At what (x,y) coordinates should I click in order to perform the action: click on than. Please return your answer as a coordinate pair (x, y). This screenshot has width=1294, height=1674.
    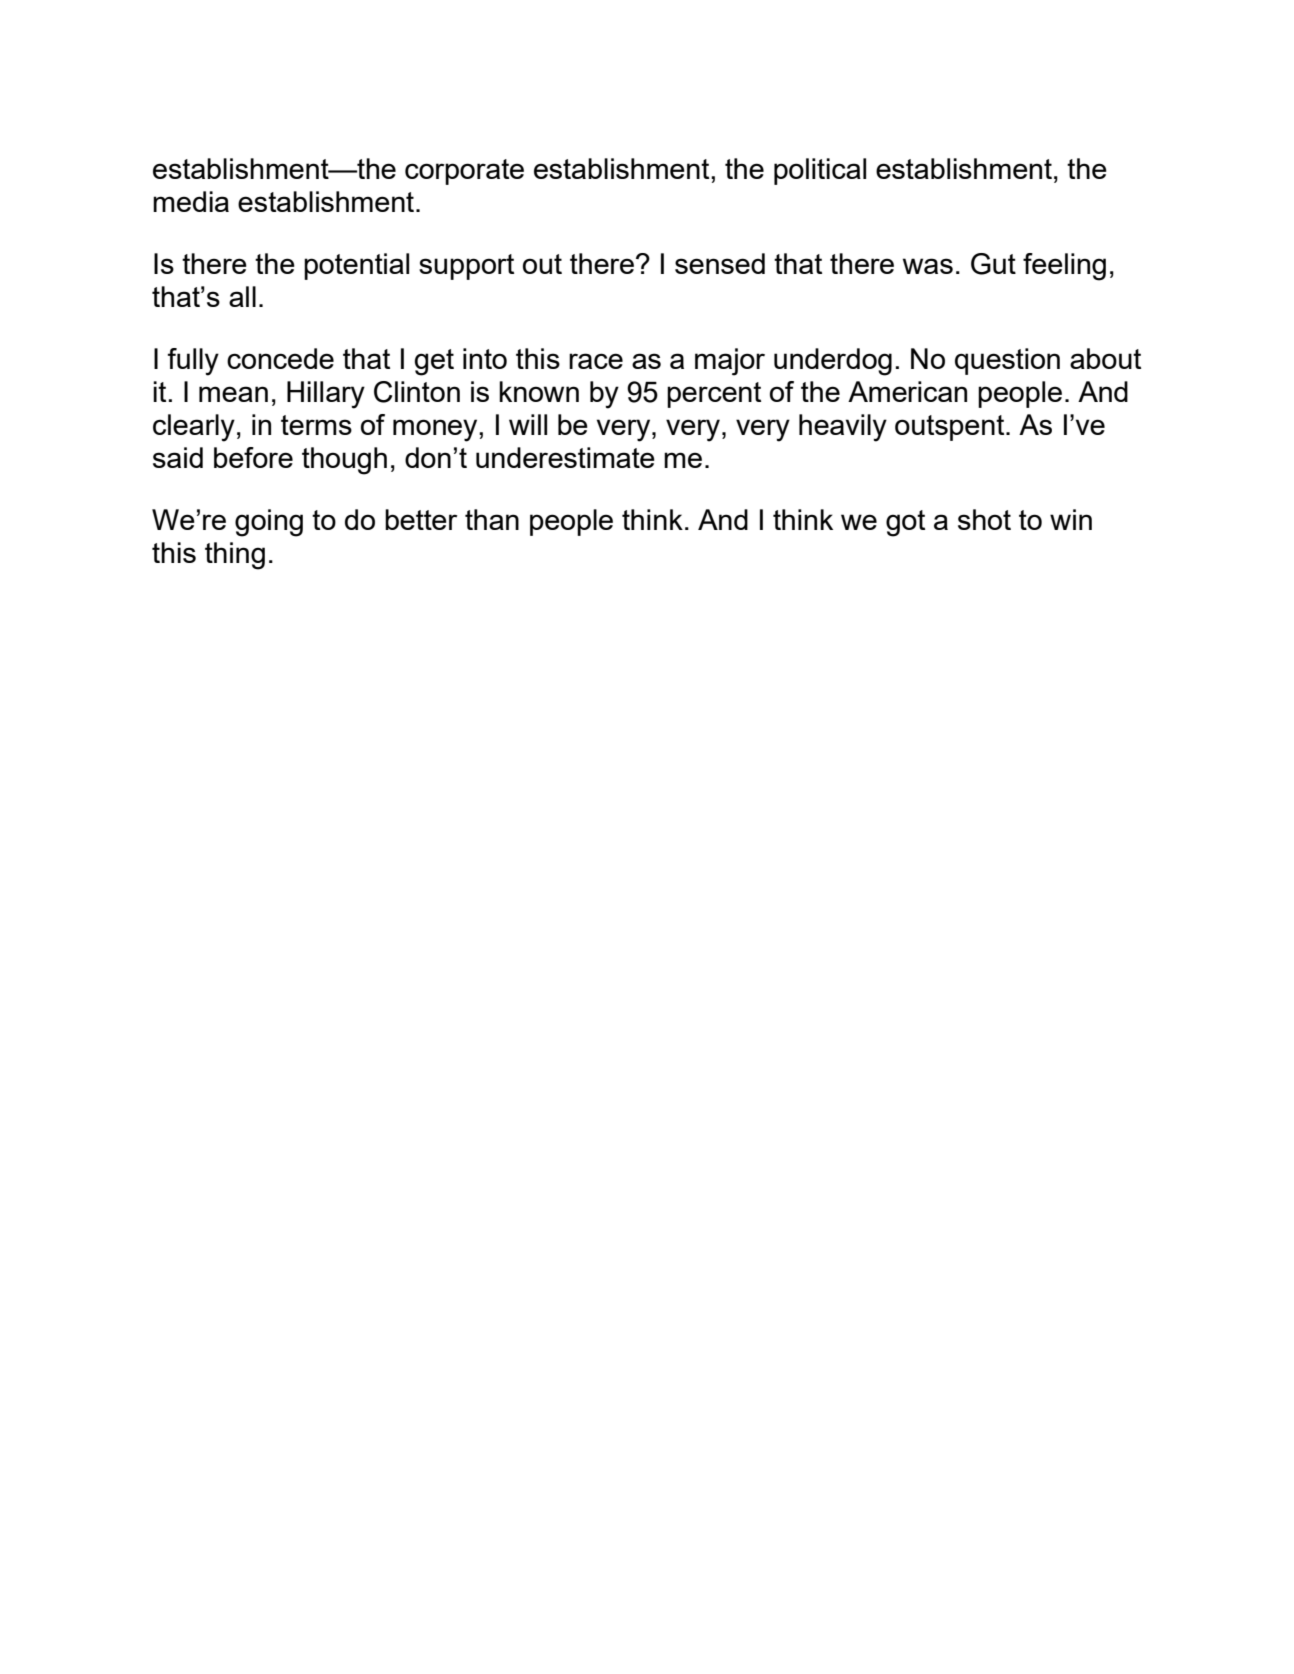
    Looking at the image, I should click on (492, 519).
